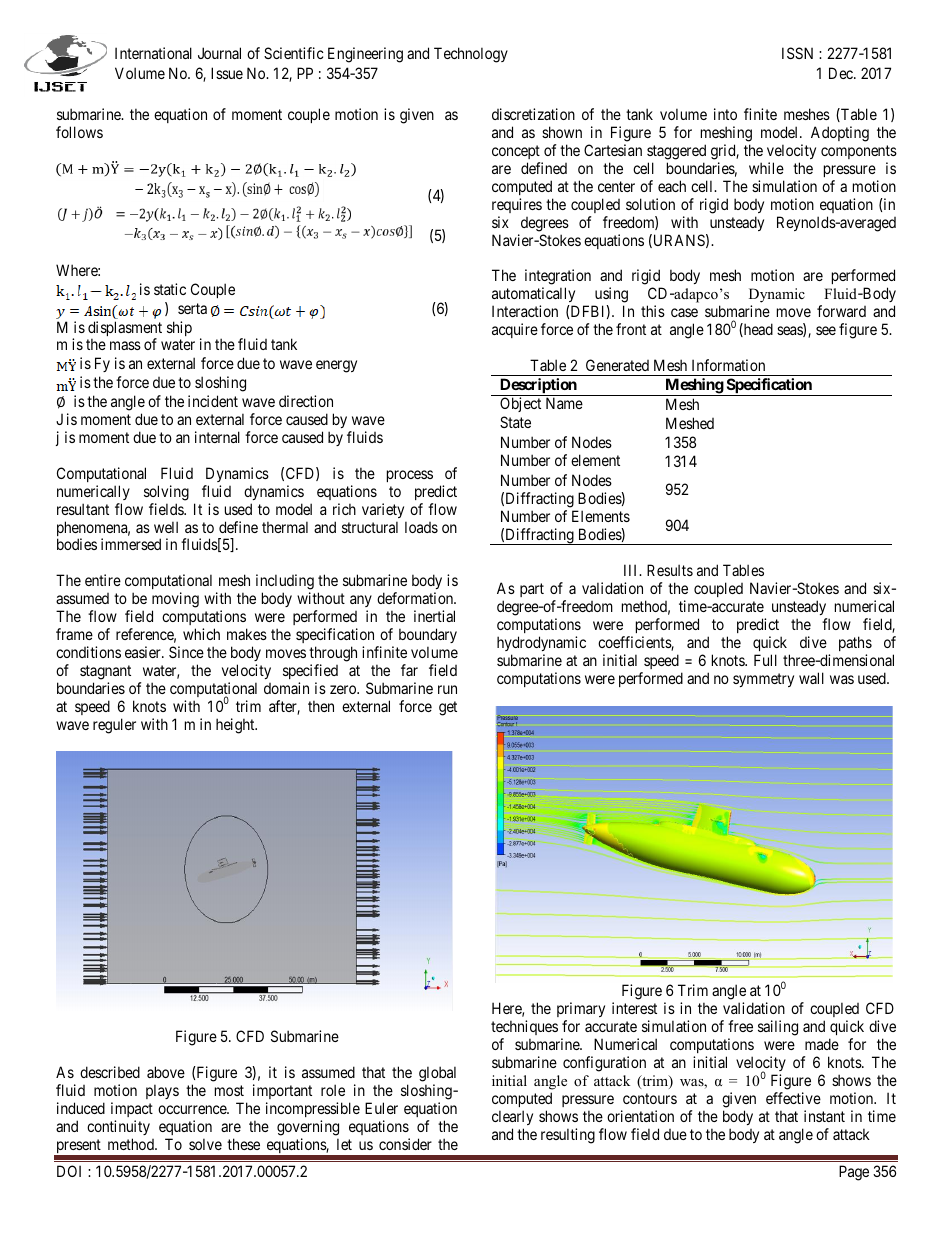 This screenshot has height=1233, width=952. What do you see at coordinates (725, 114) in the screenshot?
I see `into` at bounding box center [725, 114].
